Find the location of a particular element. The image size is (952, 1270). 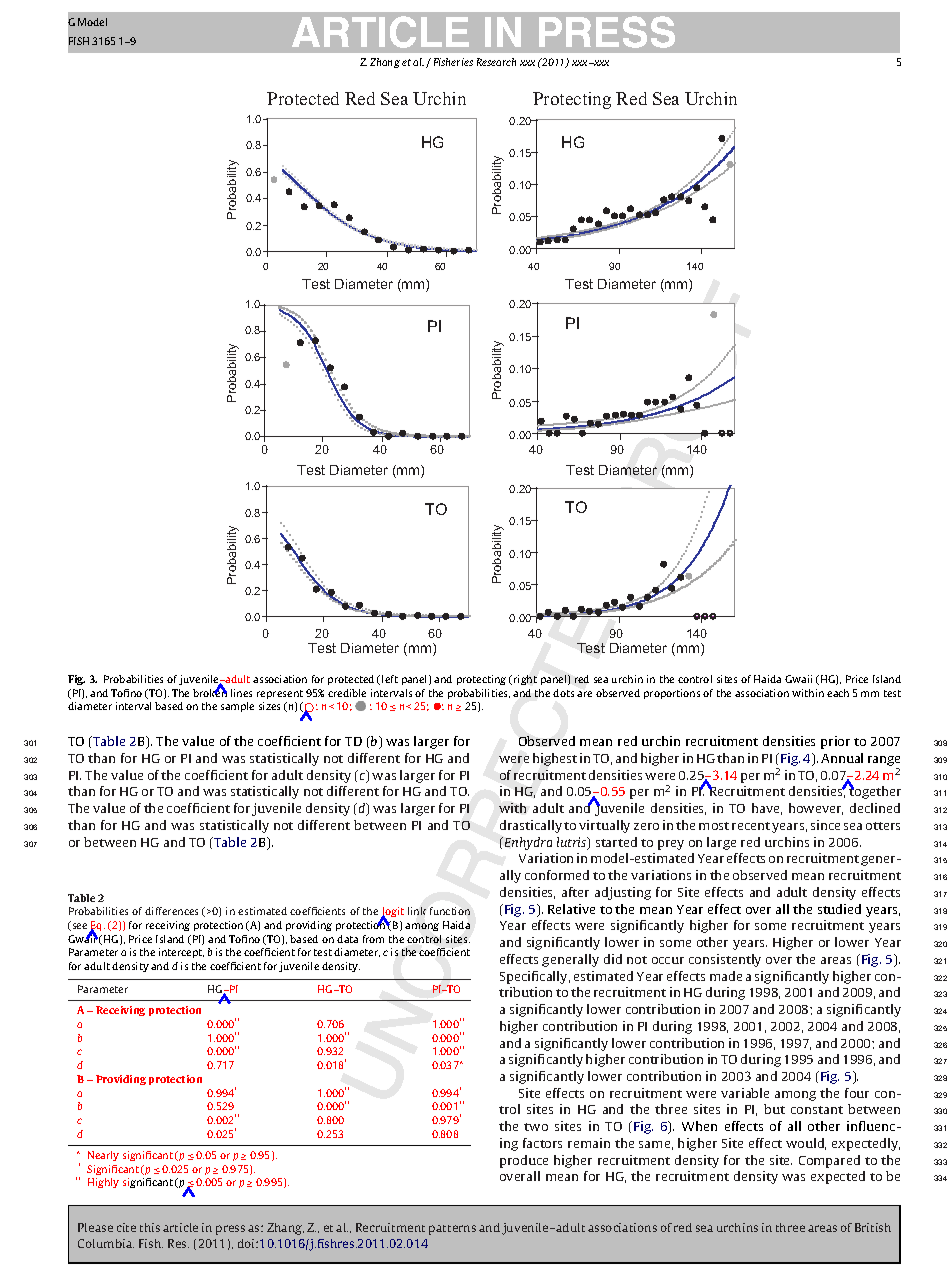

since is located at coordinates (825, 825).
